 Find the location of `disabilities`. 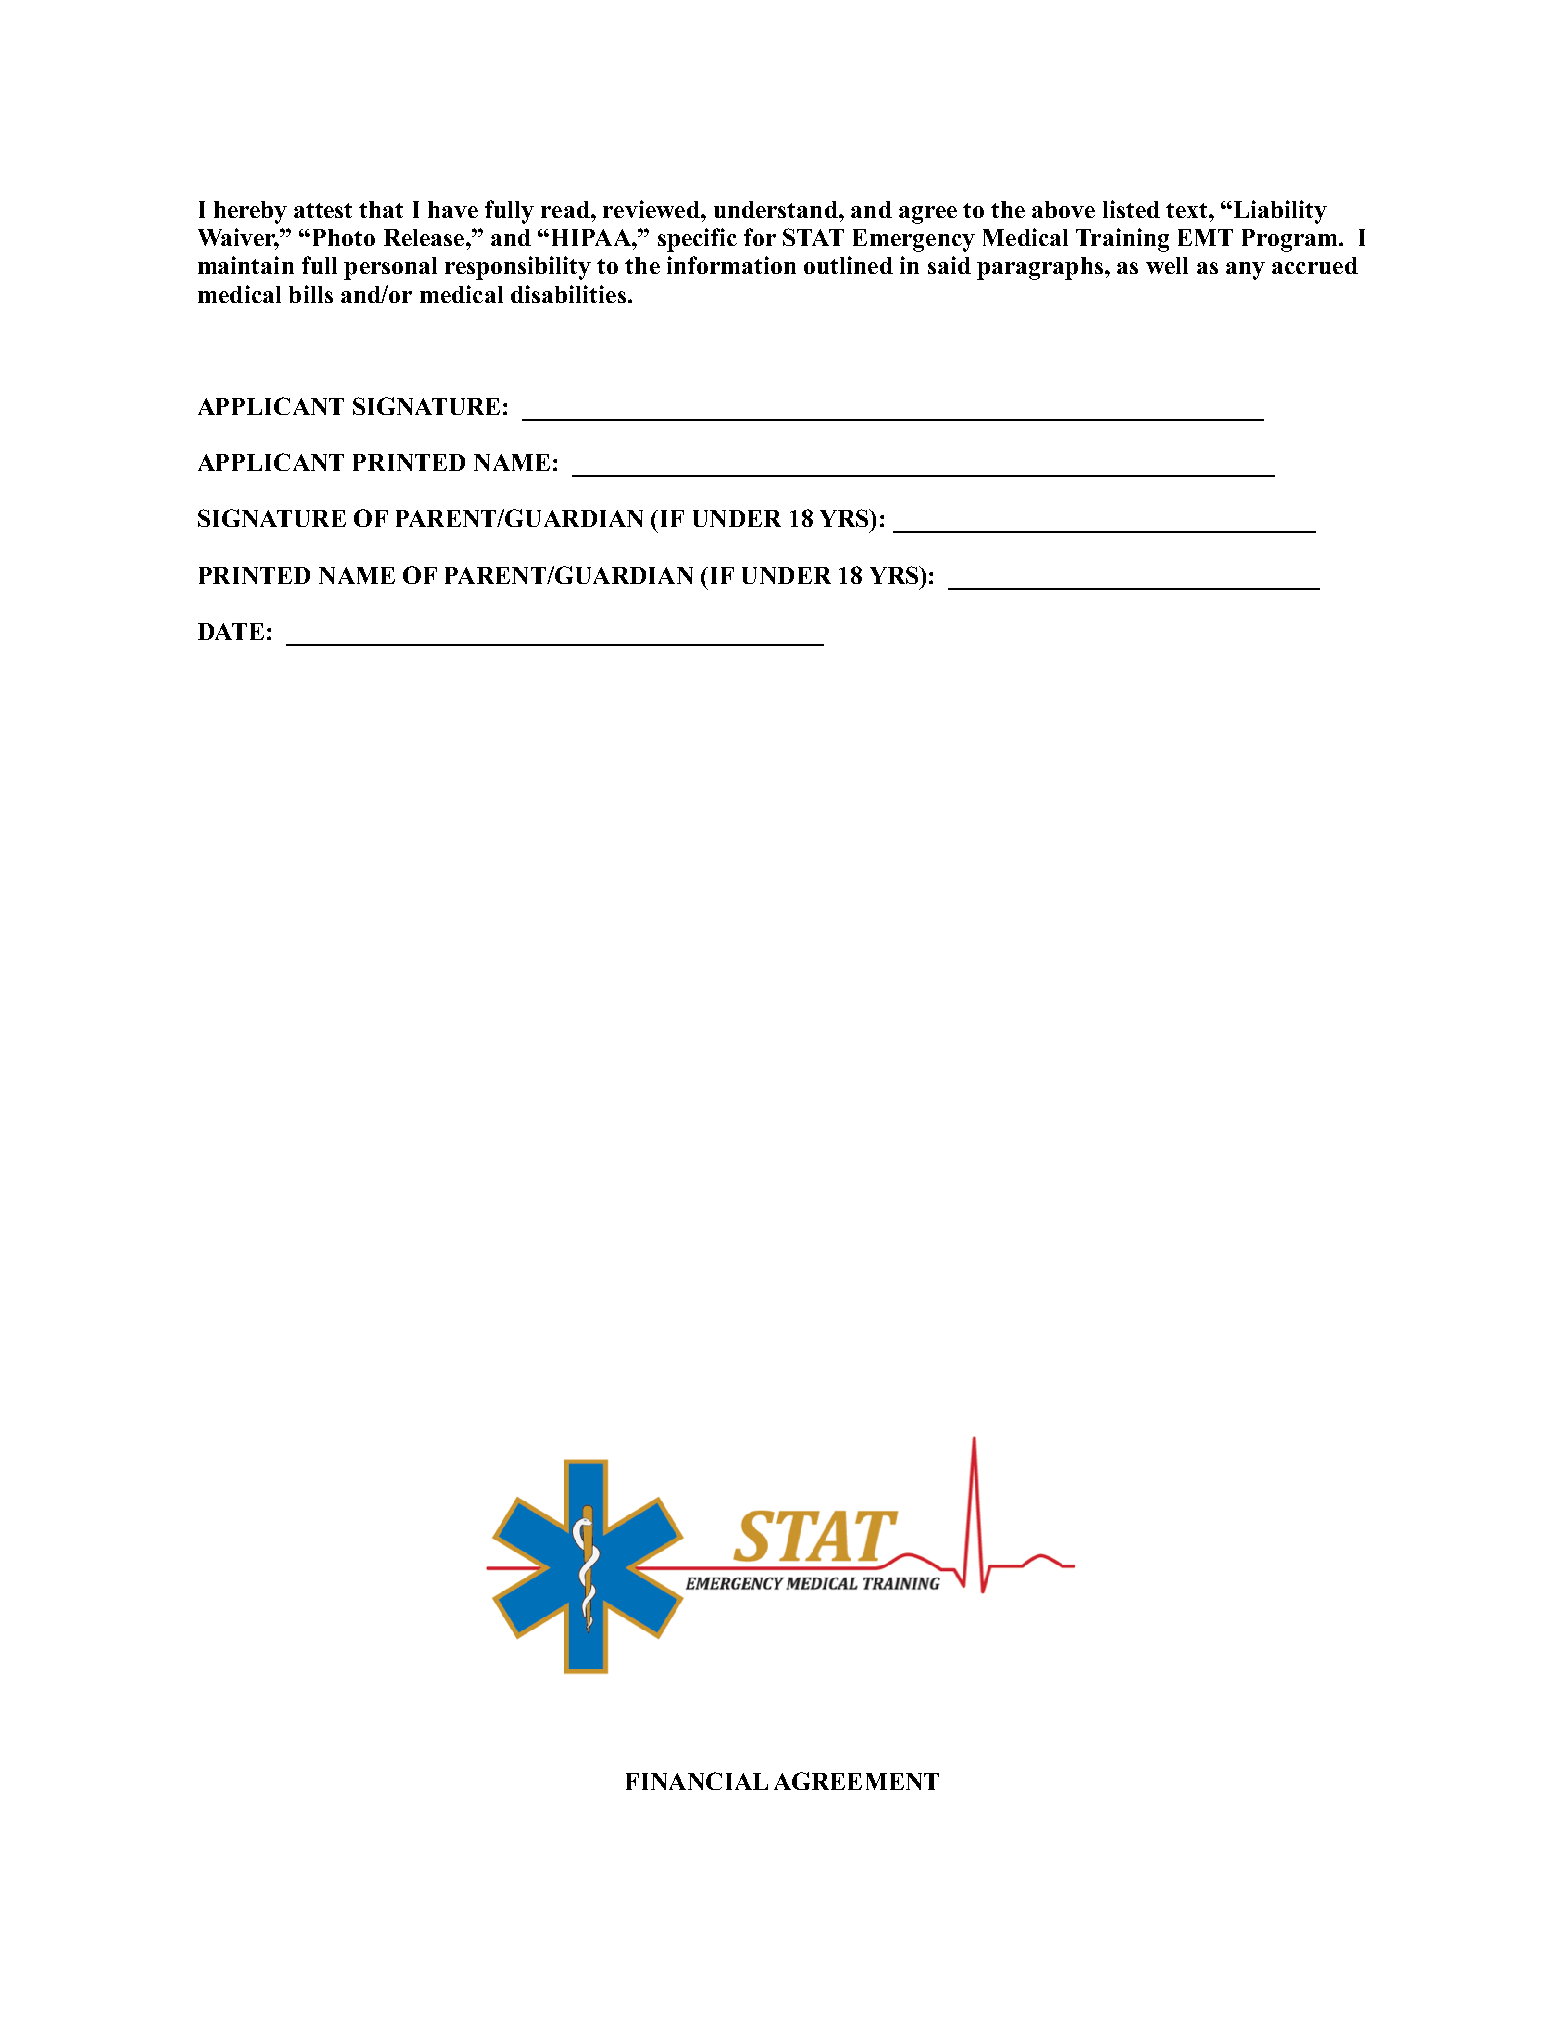

disabilities is located at coordinates (568, 294).
